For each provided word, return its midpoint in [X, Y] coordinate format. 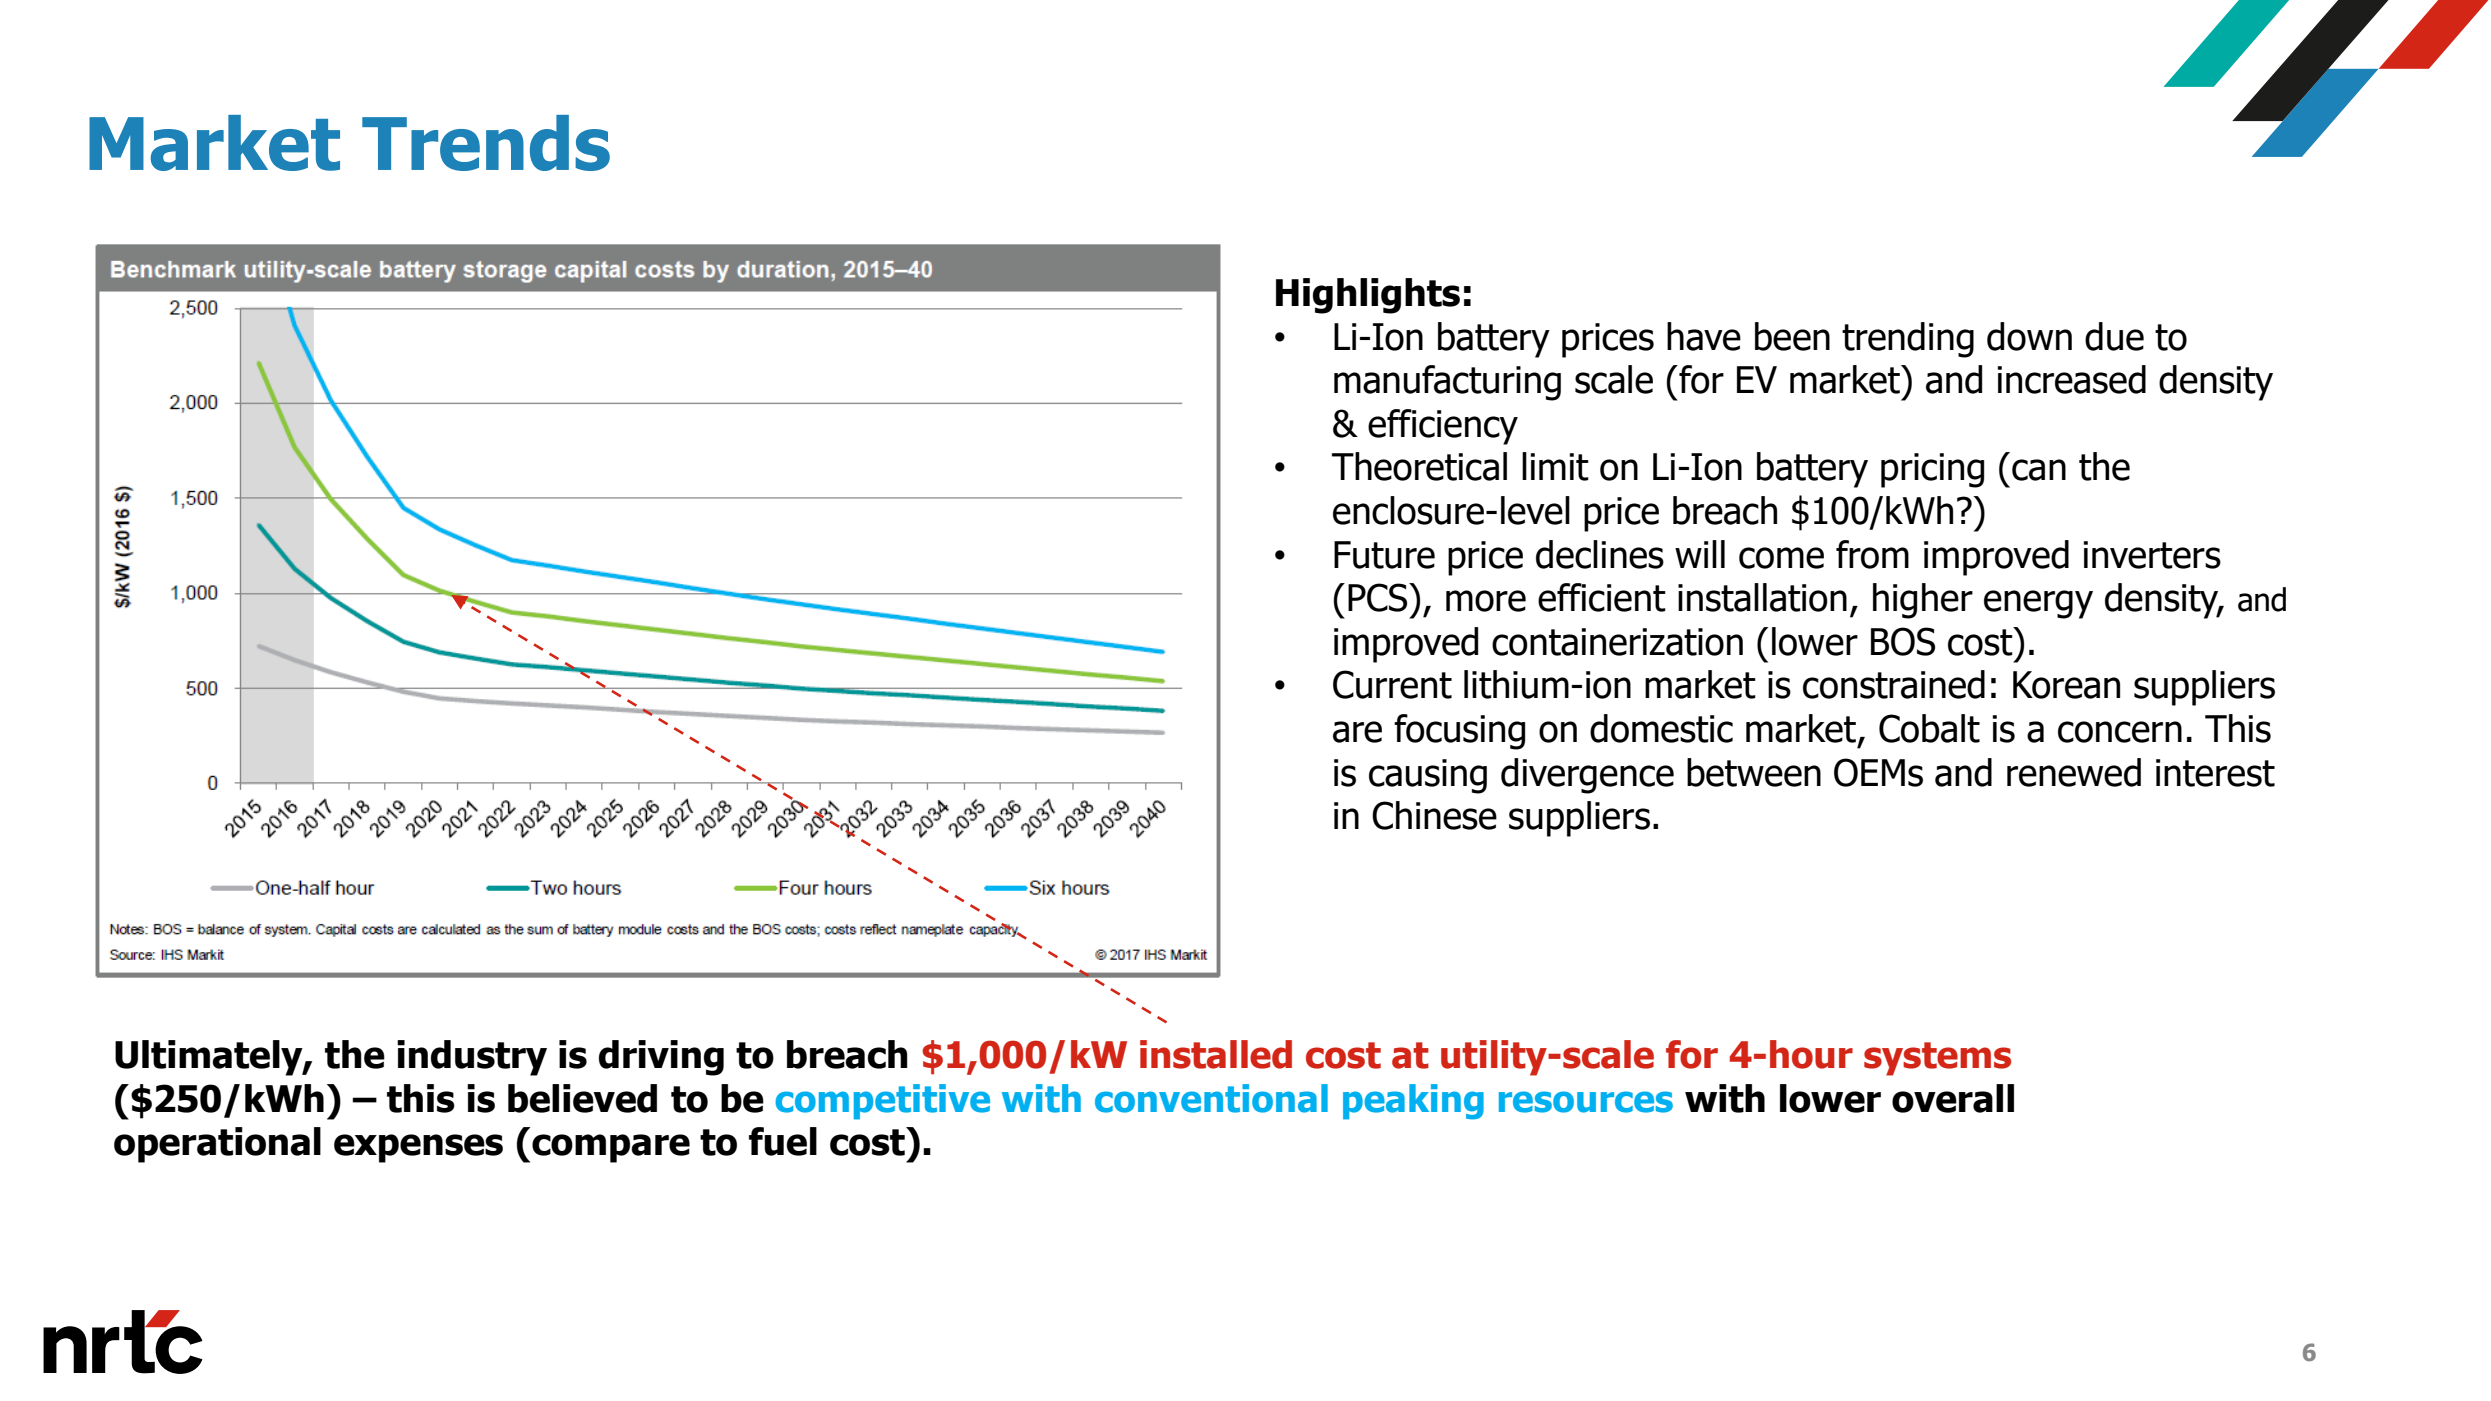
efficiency [1443, 427]
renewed [2074, 772]
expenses [418, 1148]
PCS [1379, 597]
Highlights [1368, 296]
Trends [486, 143]
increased [2071, 379]
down [2029, 336]
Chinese [1434, 815]
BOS [1903, 641]
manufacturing [1447, 383]
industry [472, 1058]
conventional [1211, 1098]
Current [1392, 684]
